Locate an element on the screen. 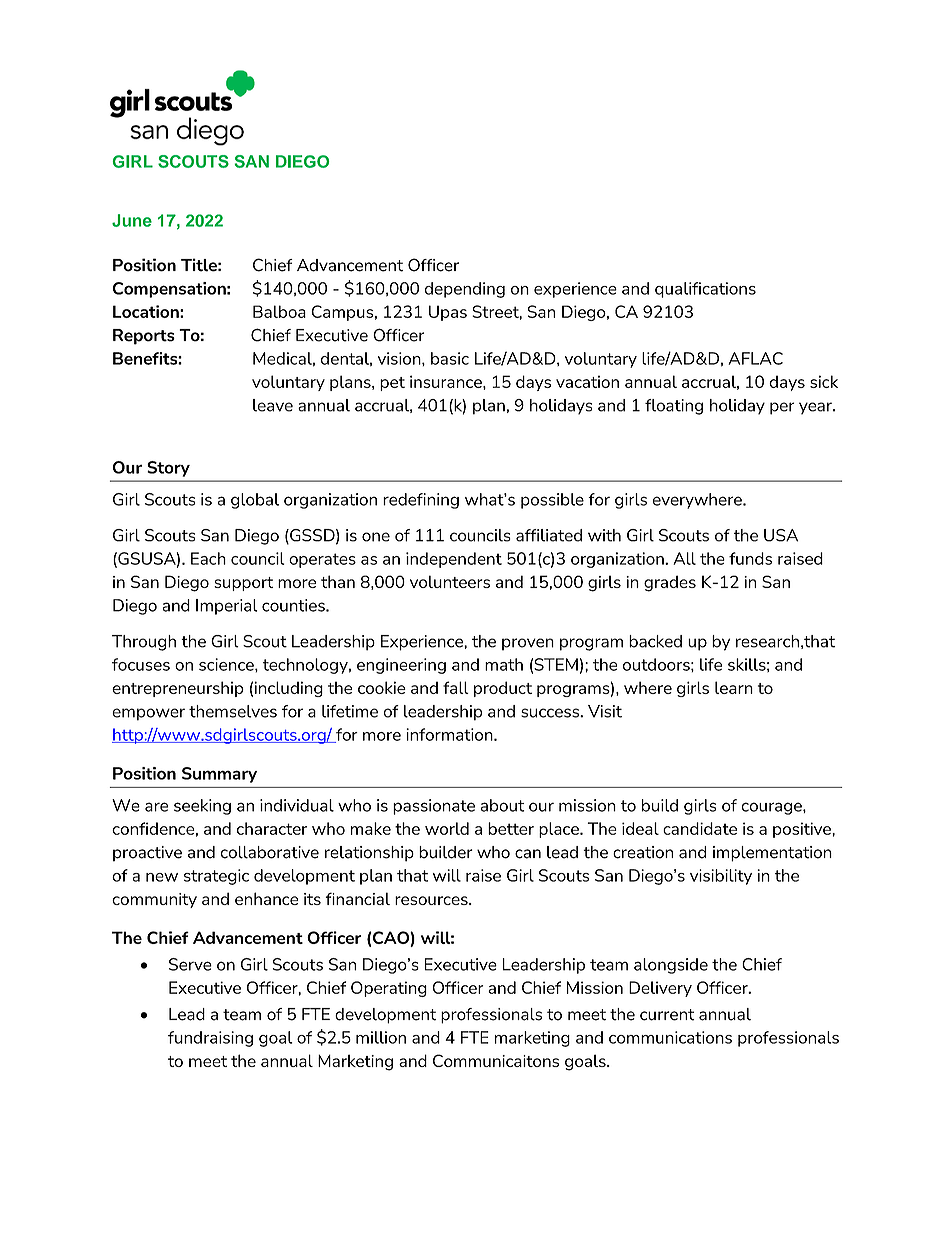 Image resolution: width=952 pixels, height=1233 pixels. June is located at coordinates (132, 220).
